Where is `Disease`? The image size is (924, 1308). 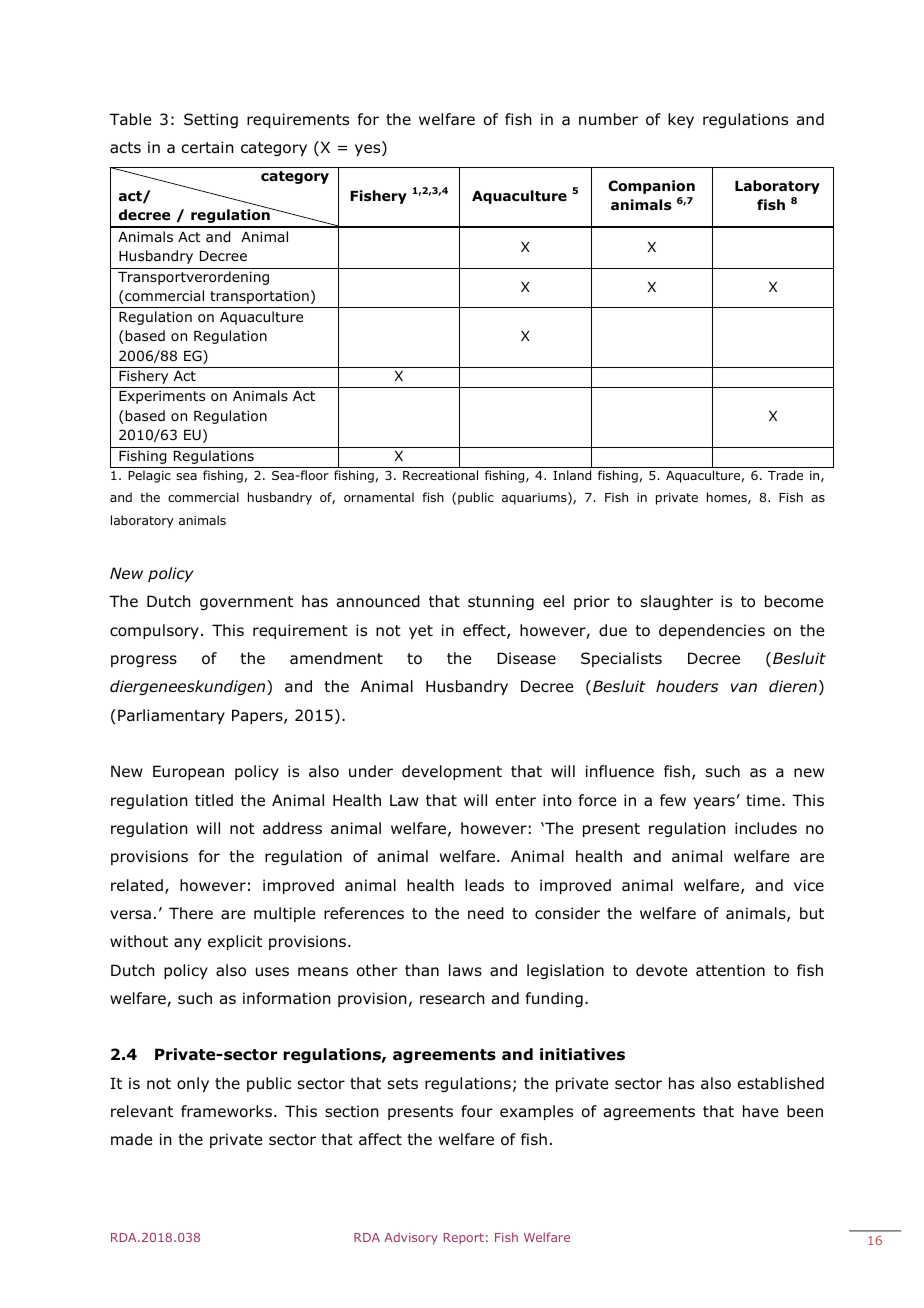 Disease is located at coordinates (526, 658).
